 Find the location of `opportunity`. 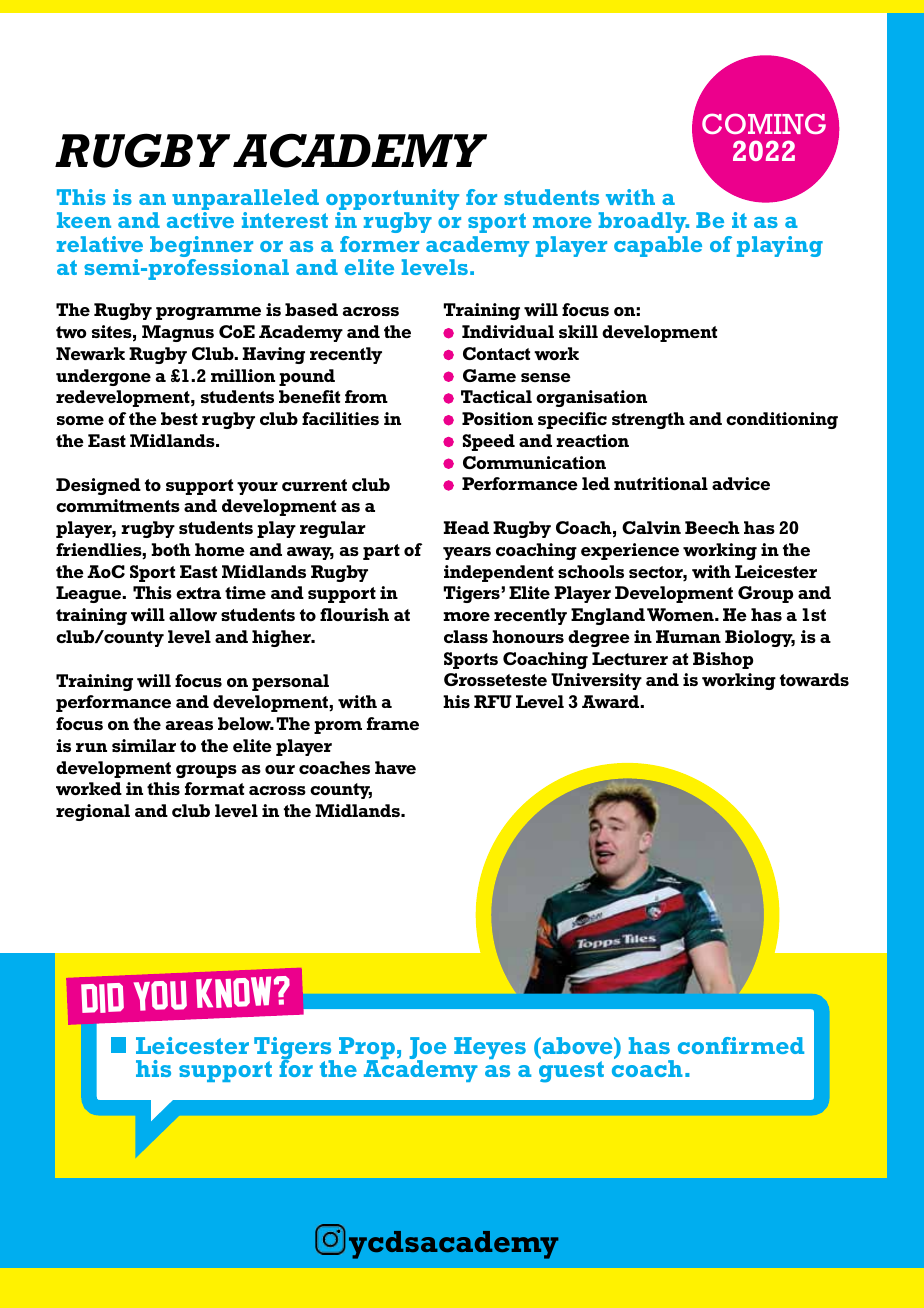

opportunity is located at coordinates (392, 201).
